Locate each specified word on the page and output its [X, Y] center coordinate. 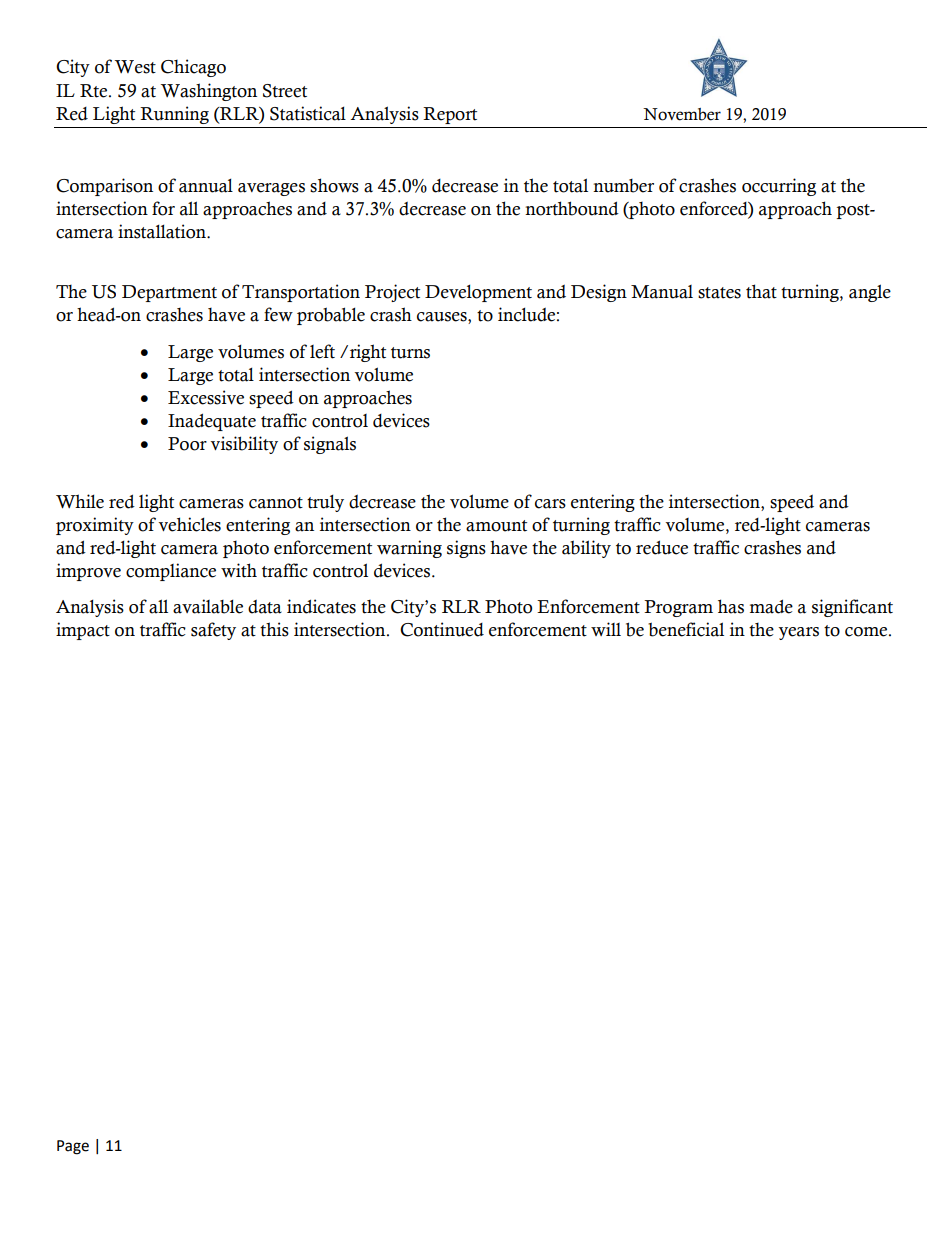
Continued [442, 629]
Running [174, 115]
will [606, 629]
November [682, 114]
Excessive [206, 397]
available [208, 606]
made [771, 606]
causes [443, 318]
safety [213, 631]
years [798, 633]
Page [73, 1147]
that [761, 291]
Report [450, 115]
